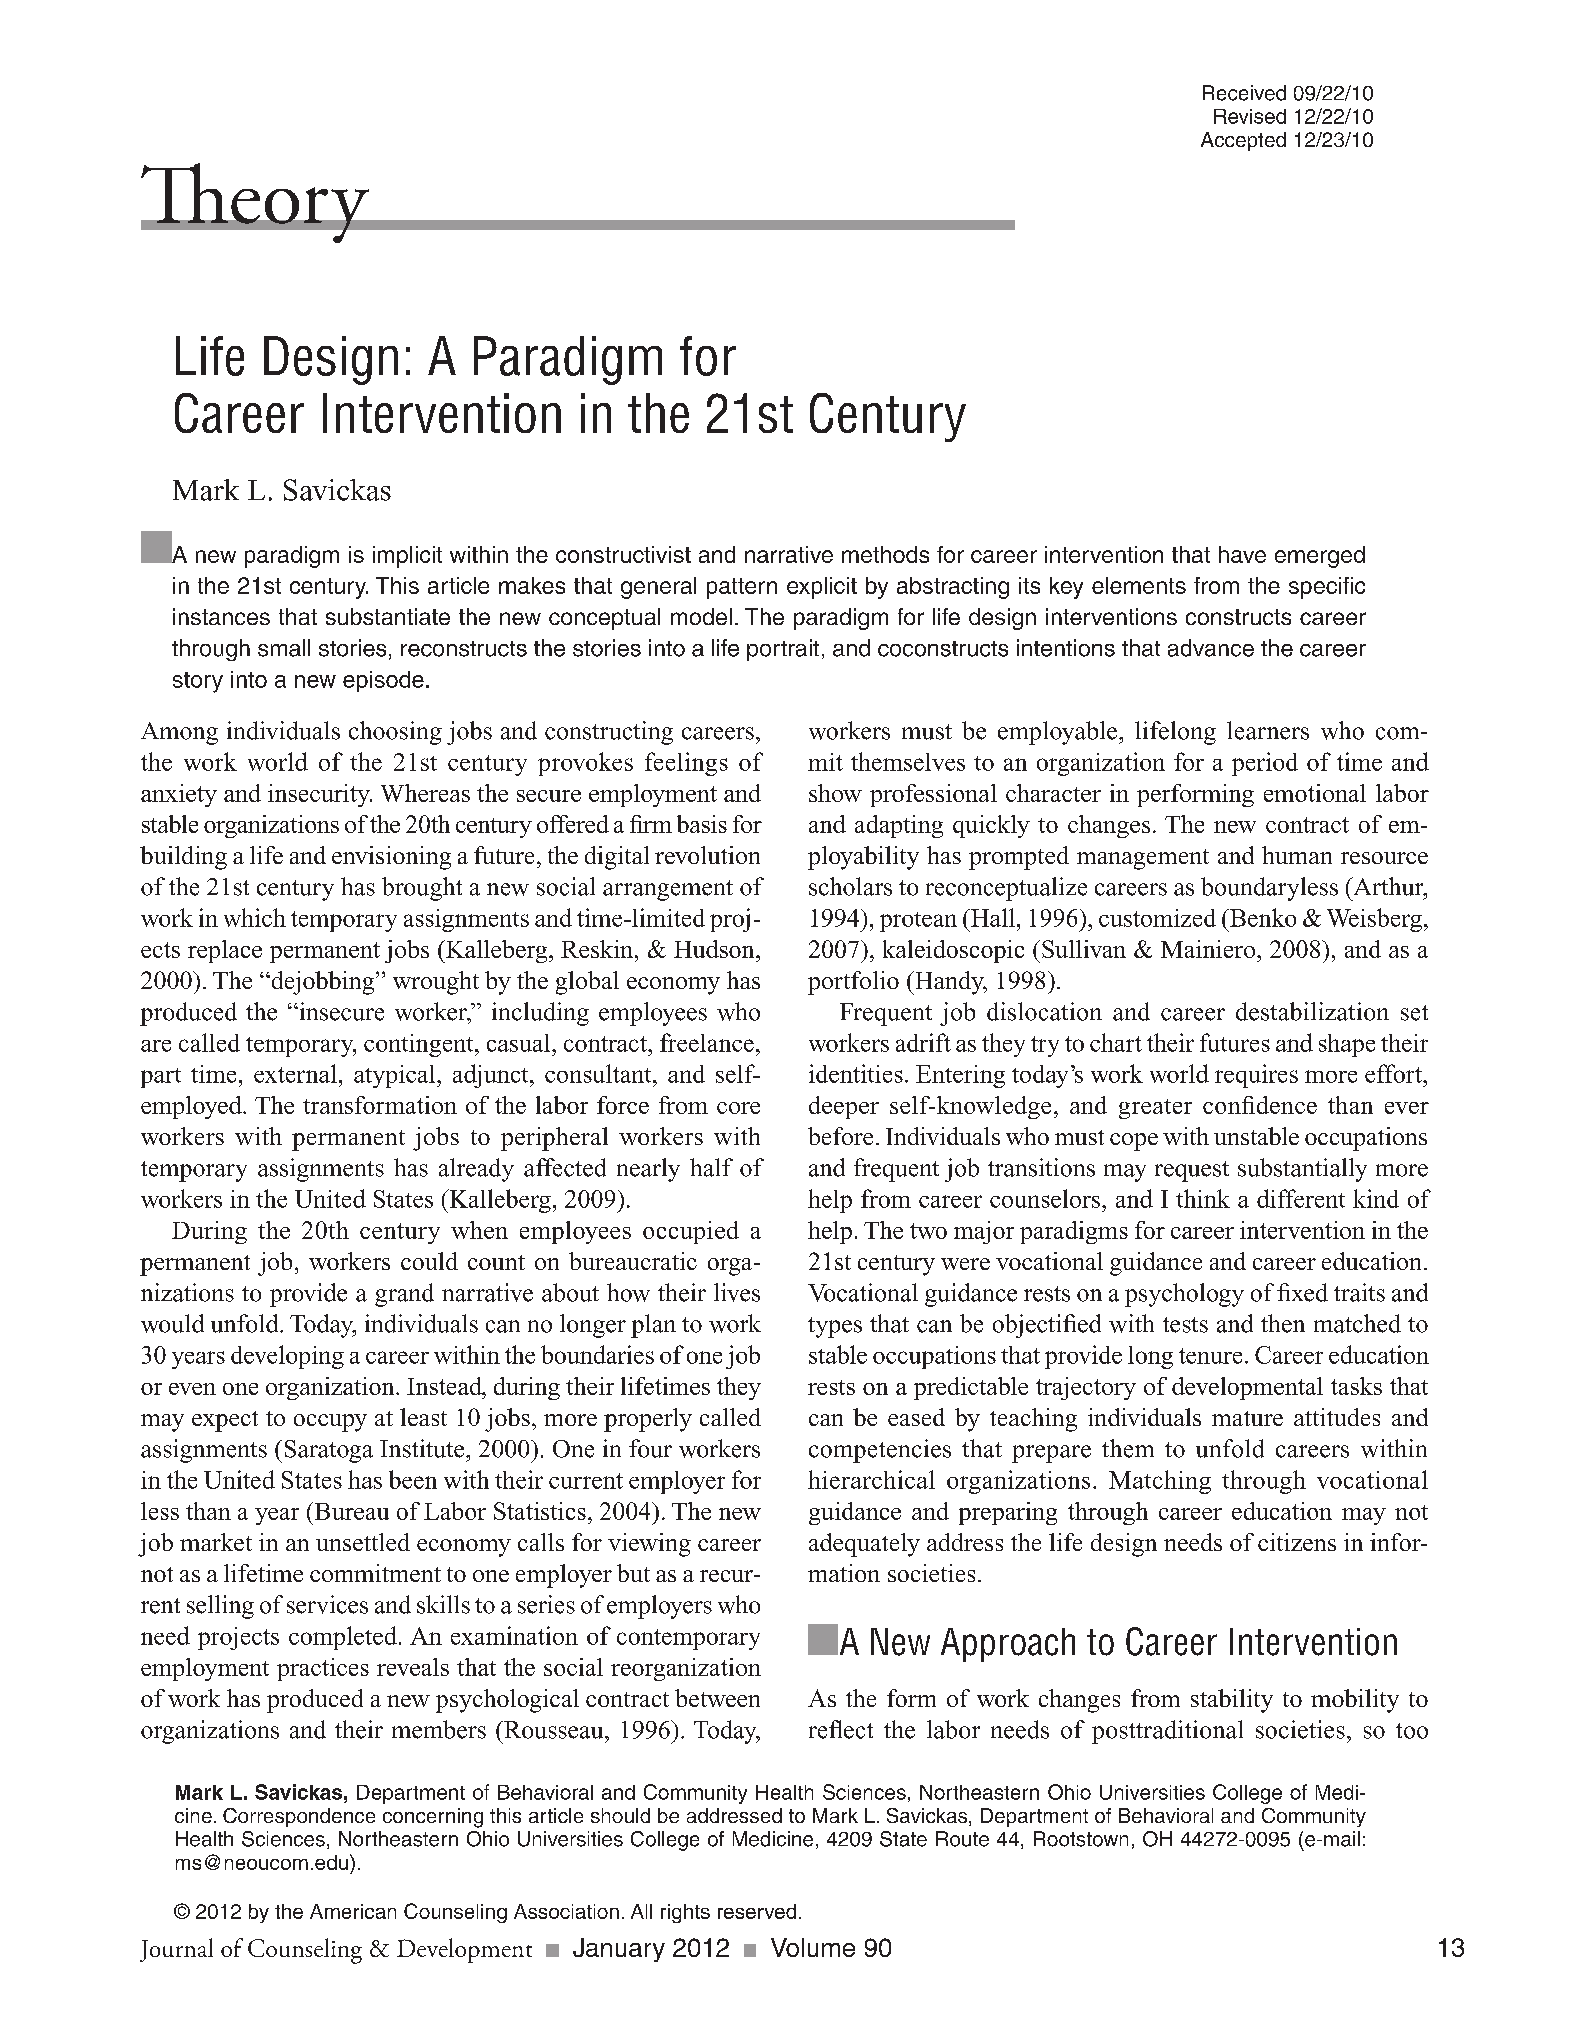 The height and width of the document is (2037, 1569). I want to click on have, so click(1242, 554).
